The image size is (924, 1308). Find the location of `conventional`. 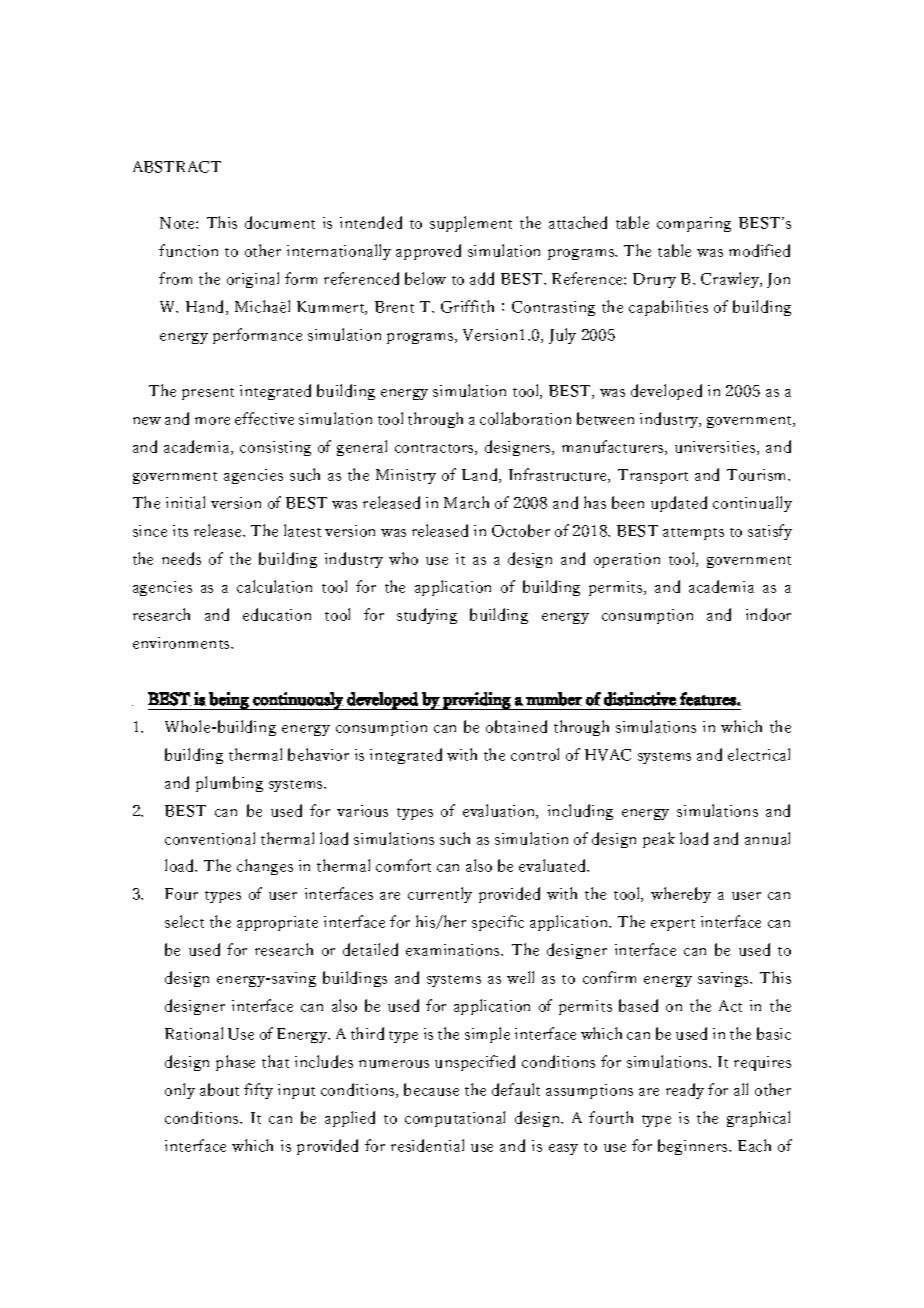

conventional is located at coordinates (210, 838).
